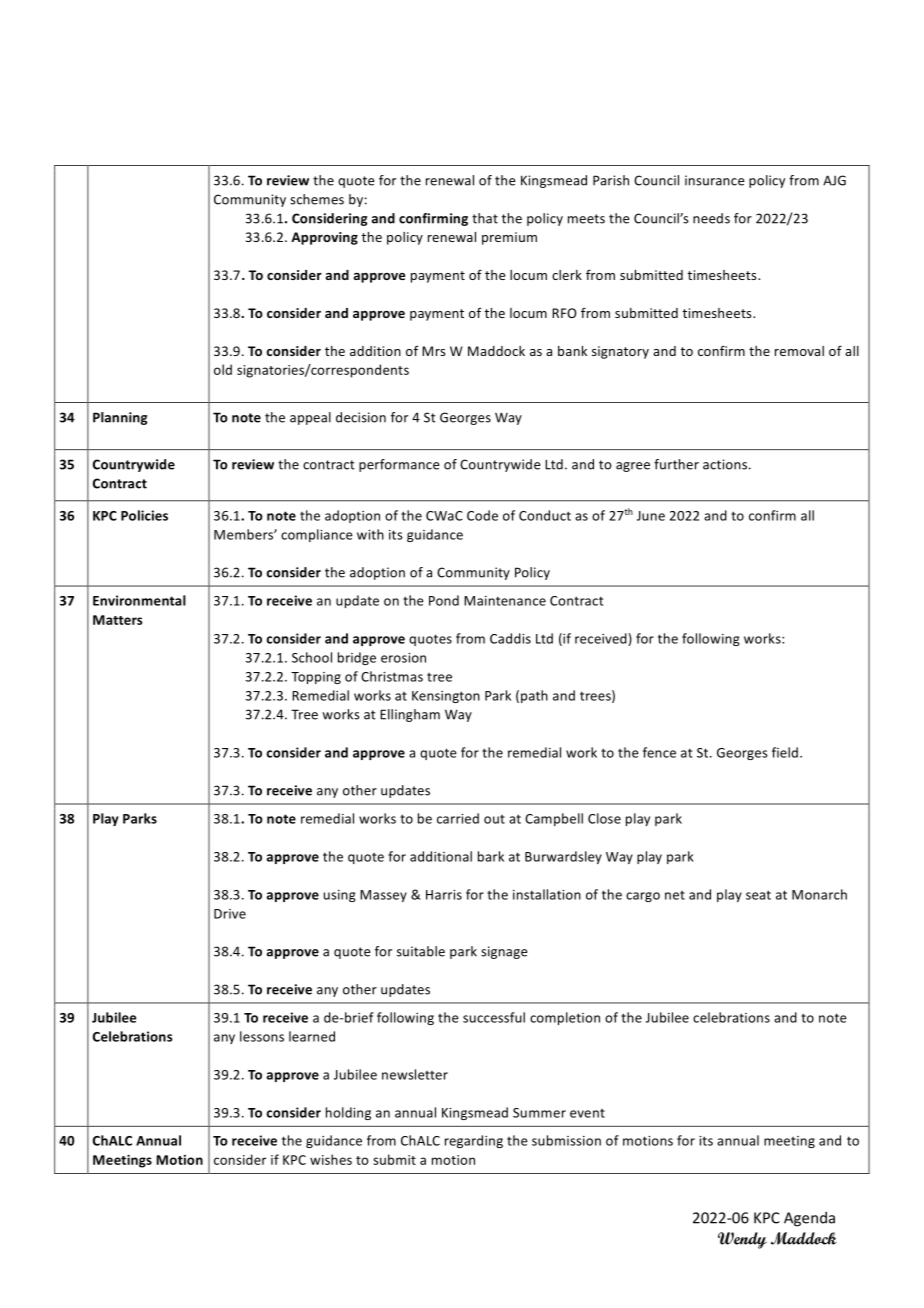 The width and height of the screenshot is (924, 1308). I want to click on Kensington, so click(446, 697).
